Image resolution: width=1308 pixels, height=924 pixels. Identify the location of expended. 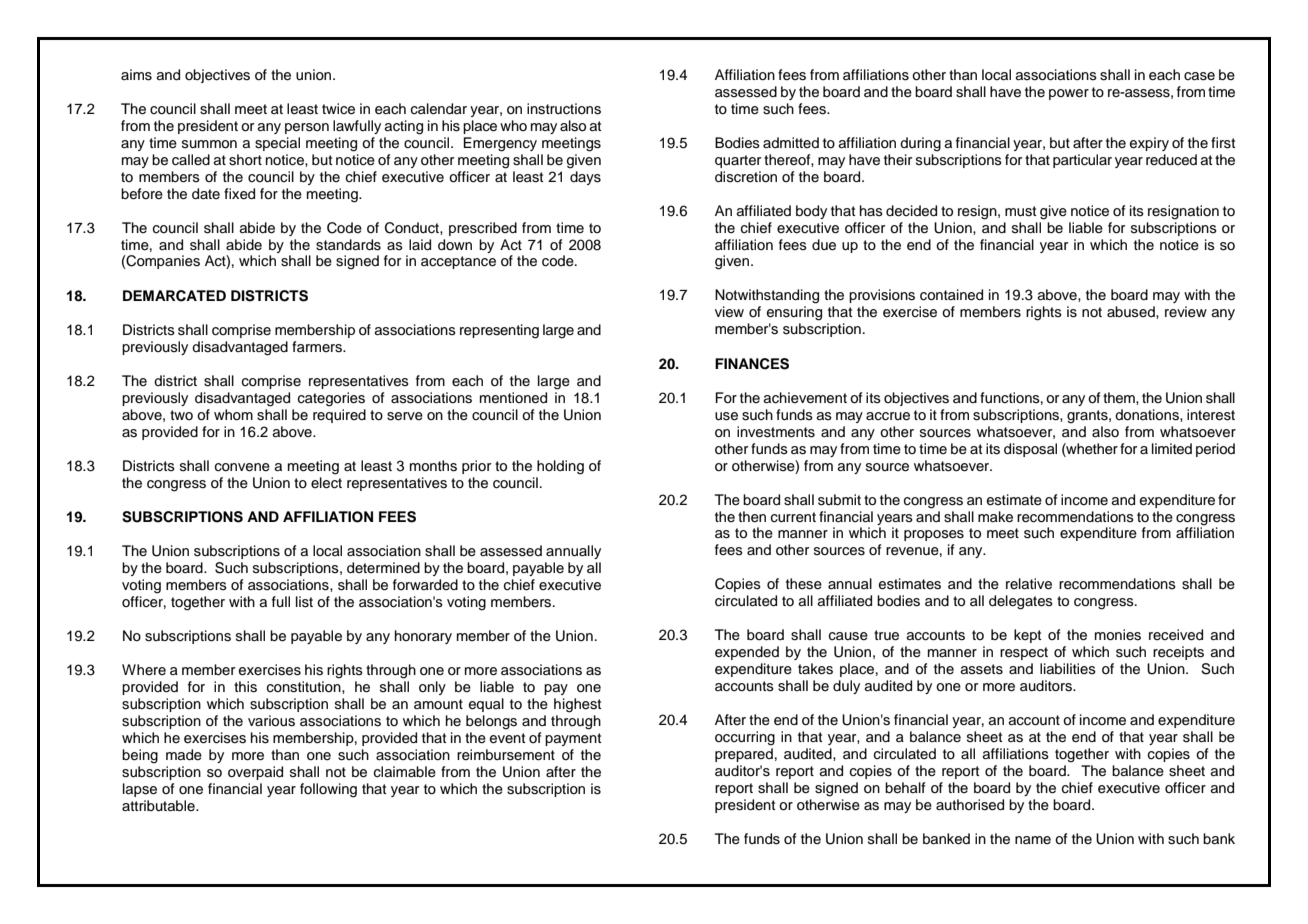
(747, 653).
